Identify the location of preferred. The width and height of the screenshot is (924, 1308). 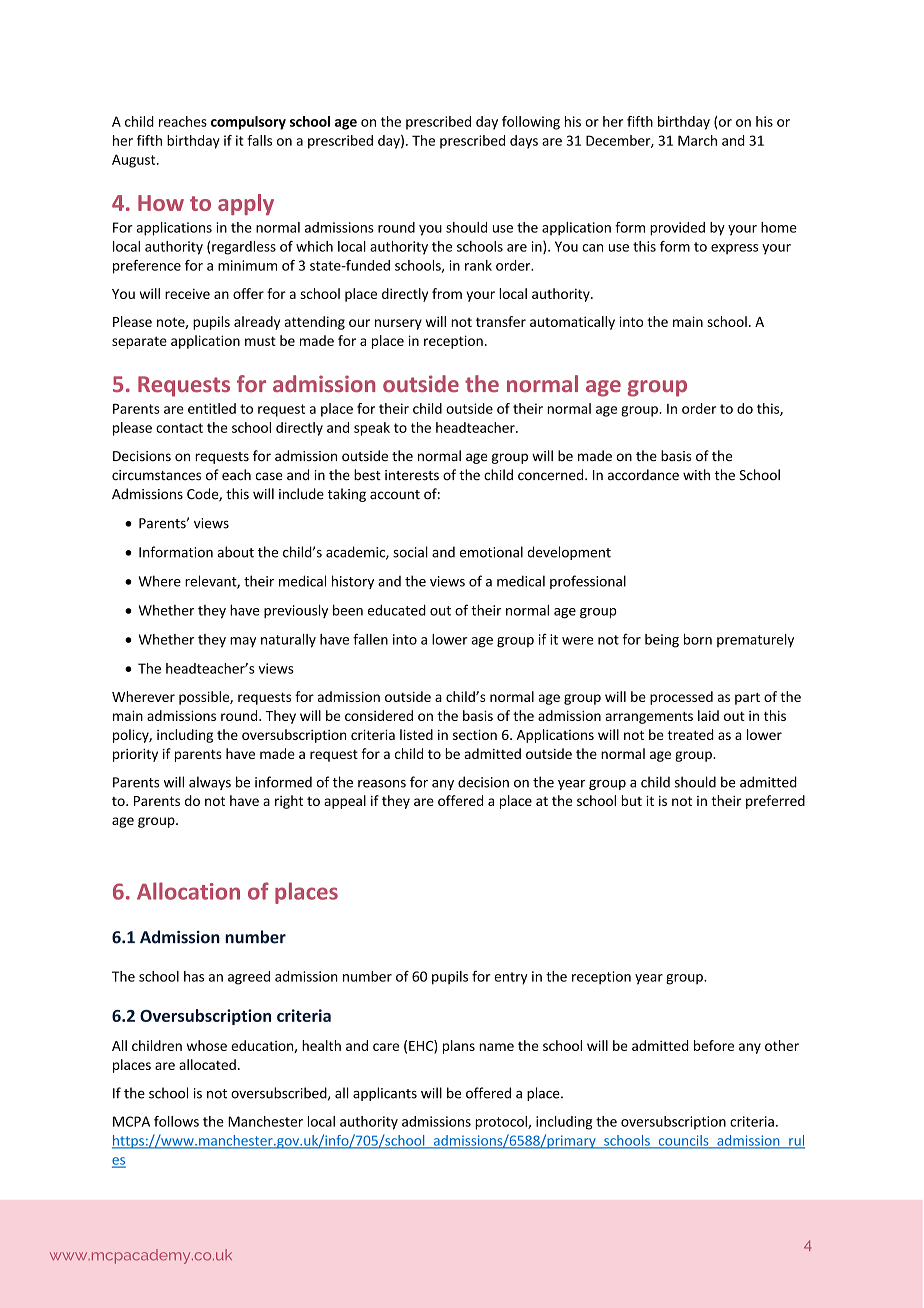
(775, 802).
